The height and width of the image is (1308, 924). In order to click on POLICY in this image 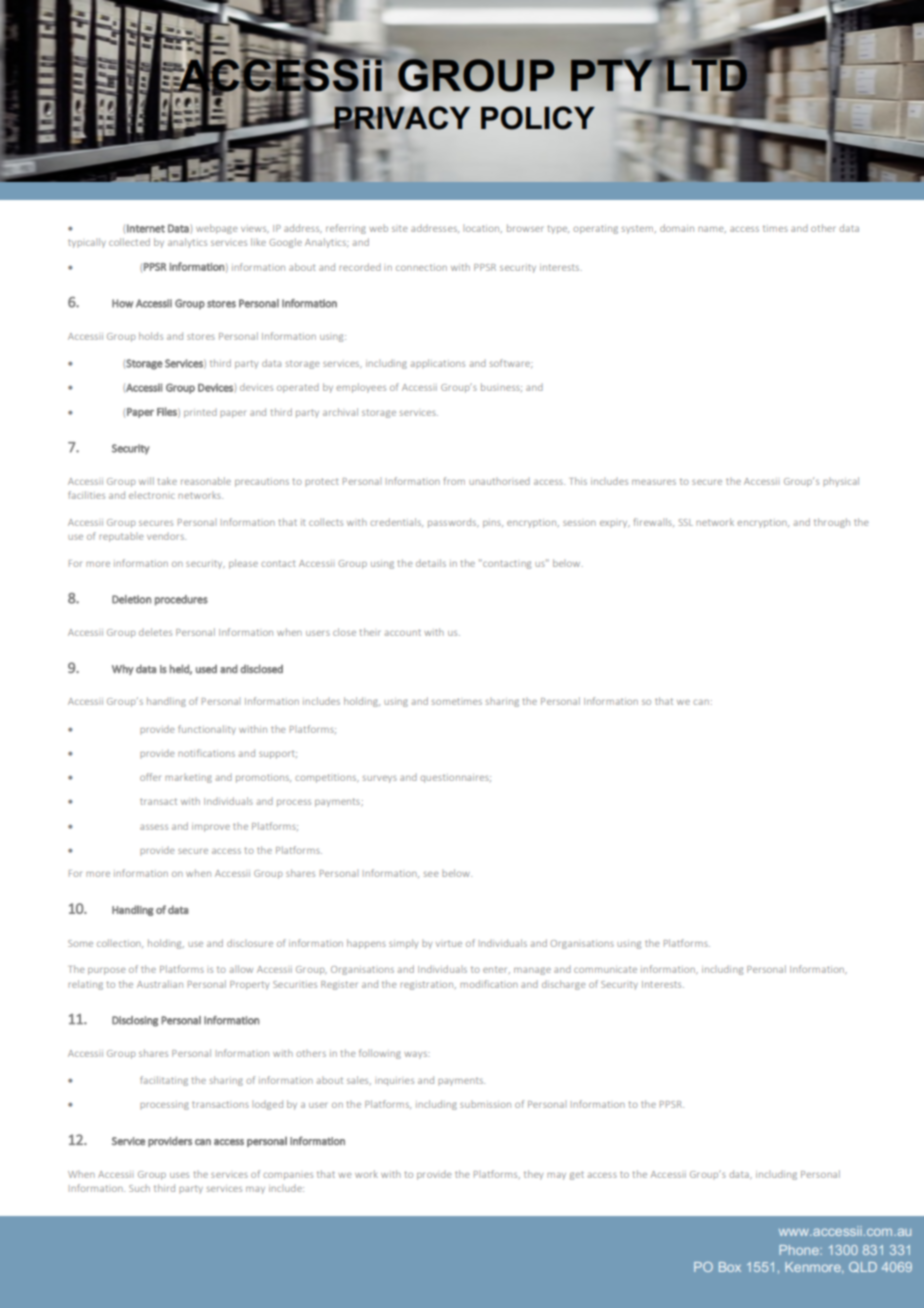, I will do `click(538, 118)`.
